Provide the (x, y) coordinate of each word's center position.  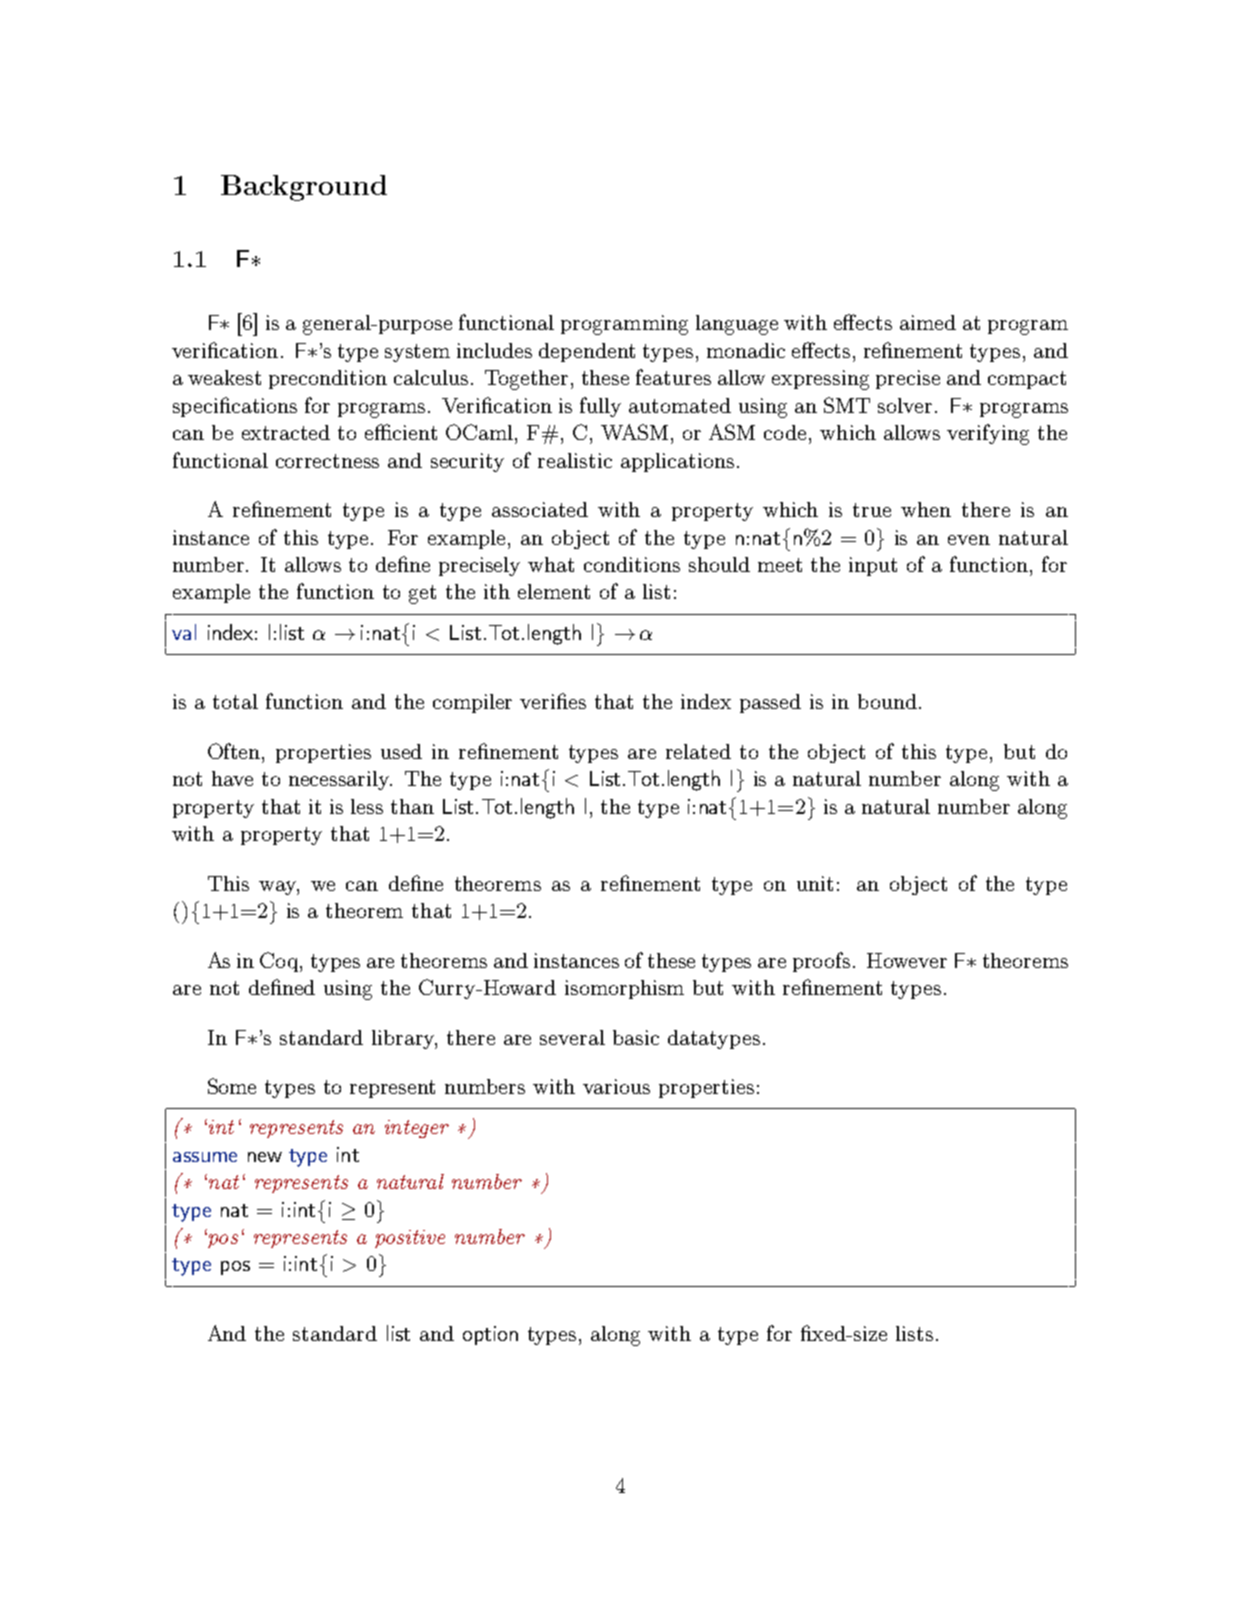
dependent (587, 352)
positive (410, 1239)
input (873, 566)
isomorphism (624, 989)
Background (304, 188)
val (184, 632)
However (907, 960)
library (404, 1039)
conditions (632, 564)
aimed (928, 322)
